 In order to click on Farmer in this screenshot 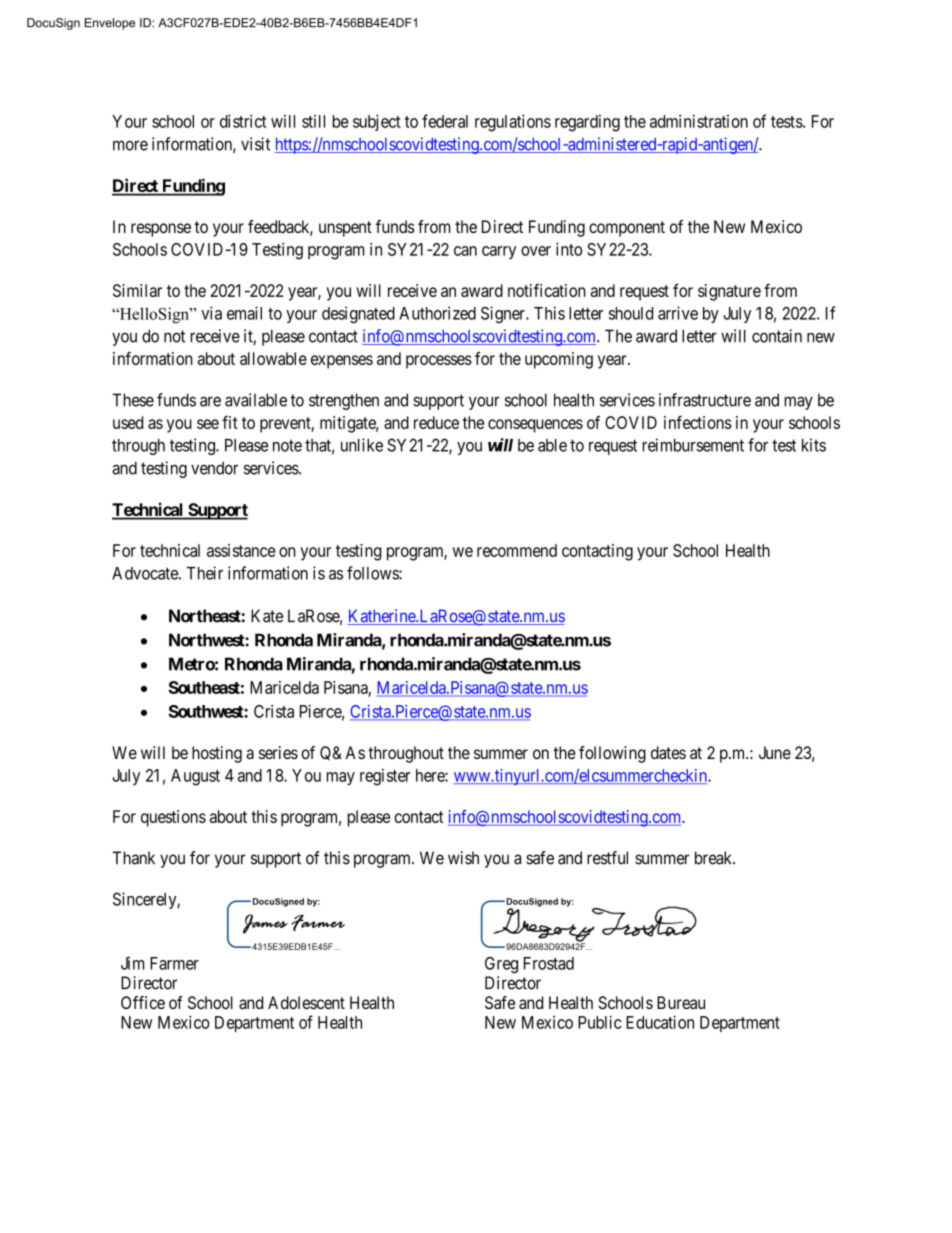, I will do `click(174, 963)`.
